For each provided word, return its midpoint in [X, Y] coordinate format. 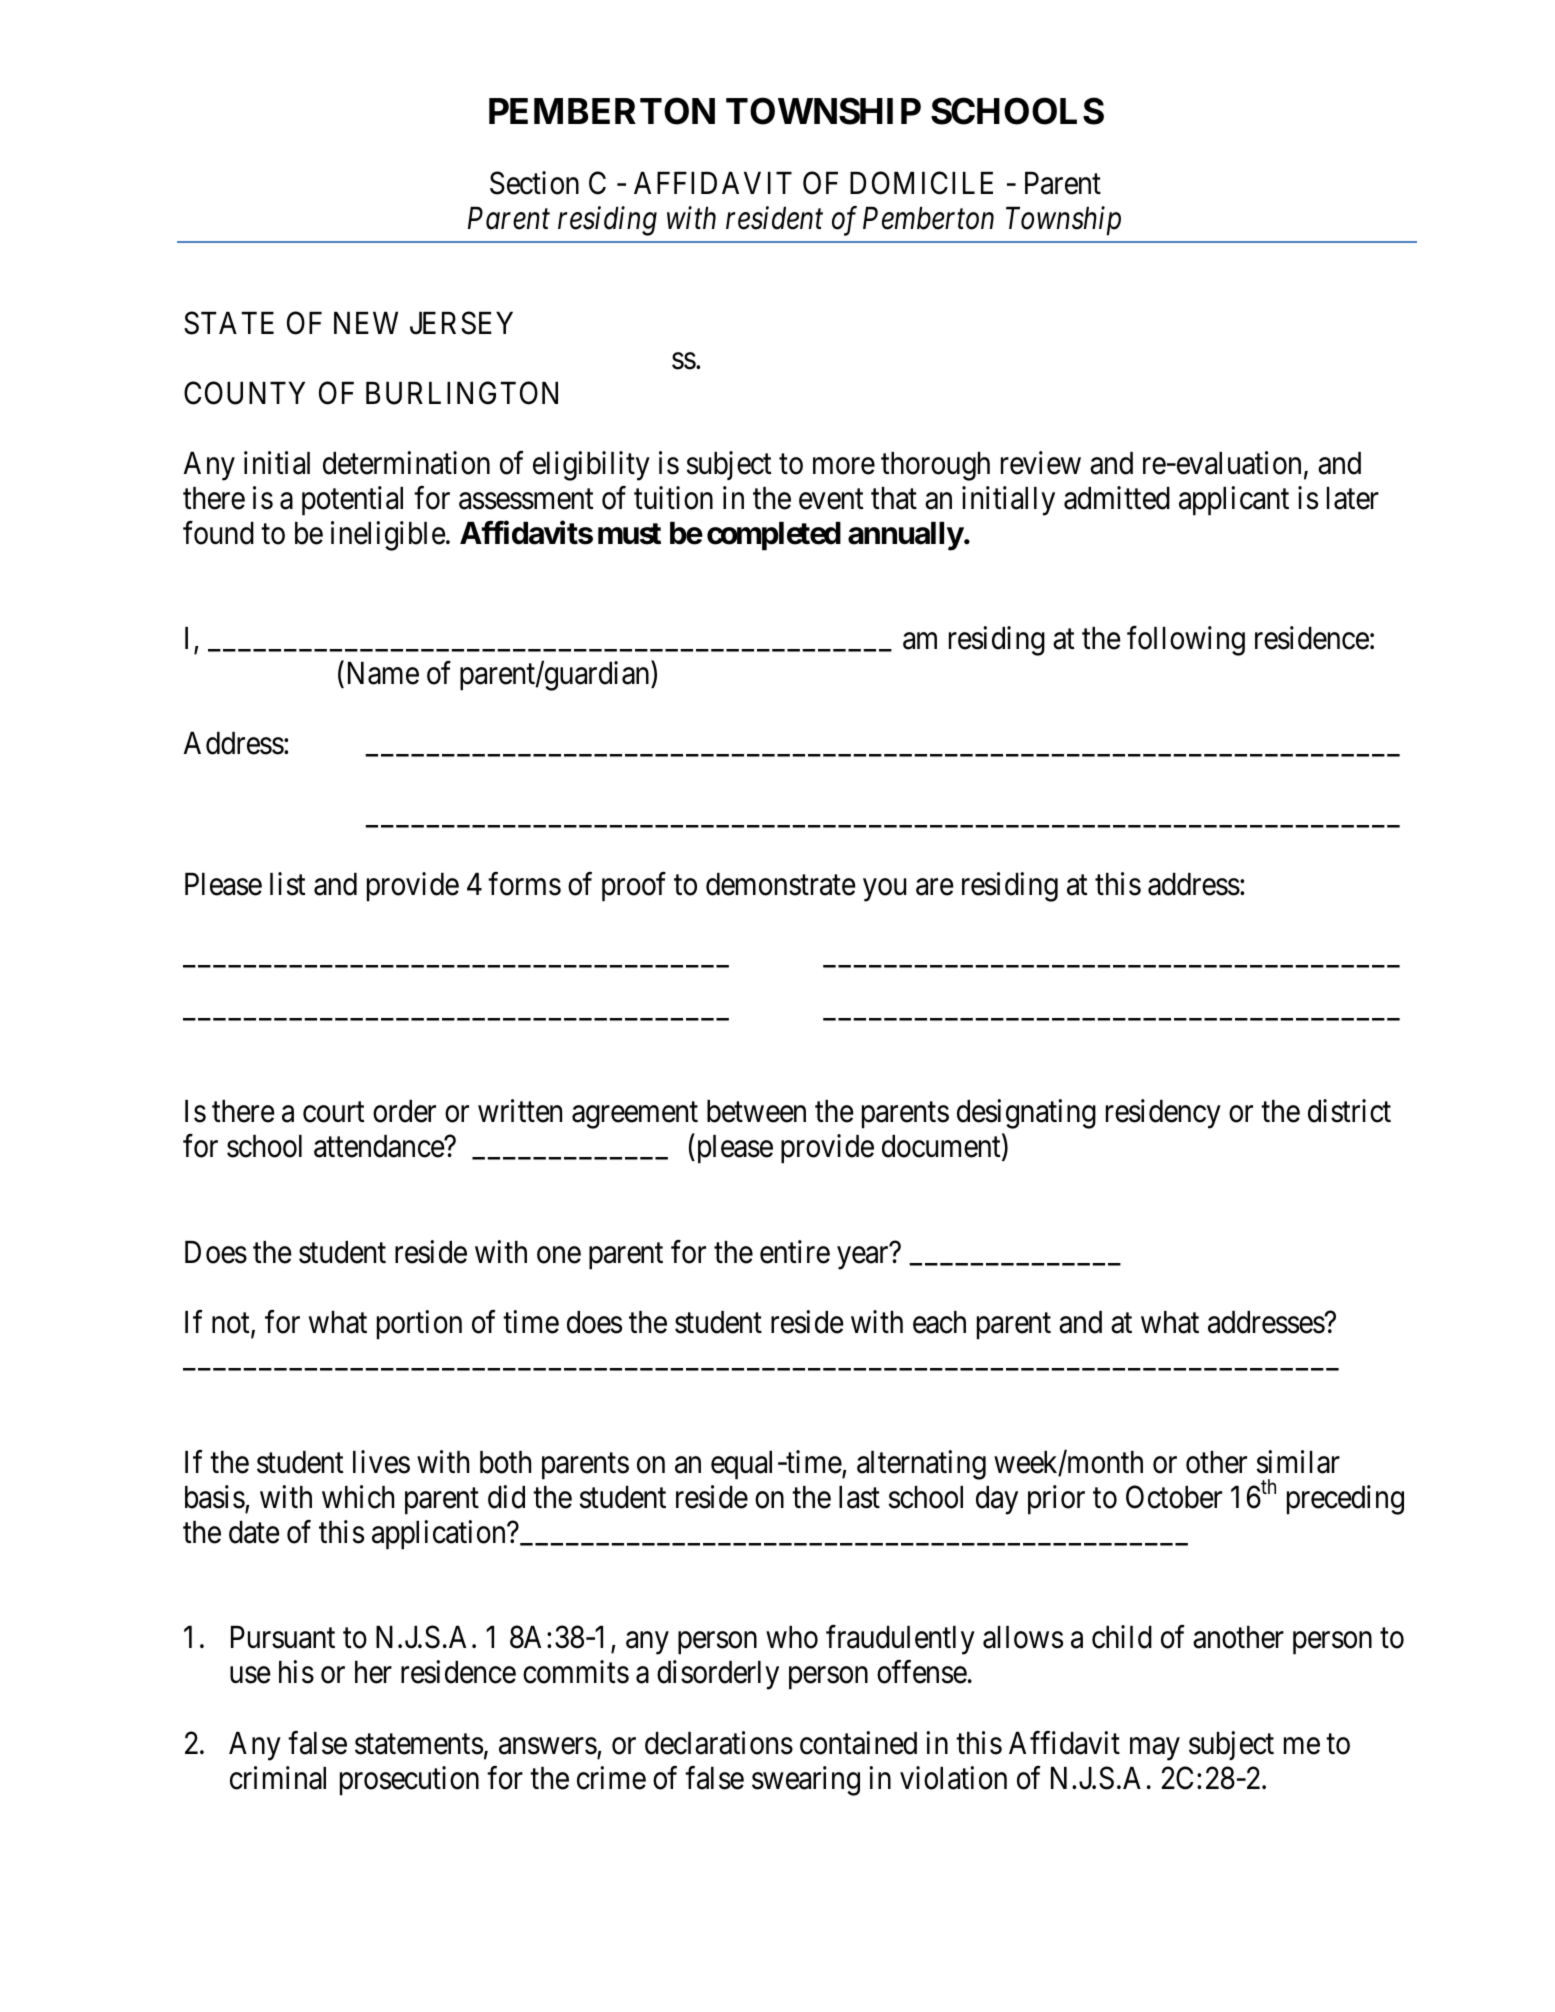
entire [795, 1252]
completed [774, 536]
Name [381, 675]
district [1349, 1111]
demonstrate [781, 884]
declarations [719, 1743]
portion [419, 1325]
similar [1298, 1462]
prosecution [409, 1781]
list [288, 884]
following [1186, 641]
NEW [366, 323]
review [1041, 463]
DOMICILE [921, 183]
